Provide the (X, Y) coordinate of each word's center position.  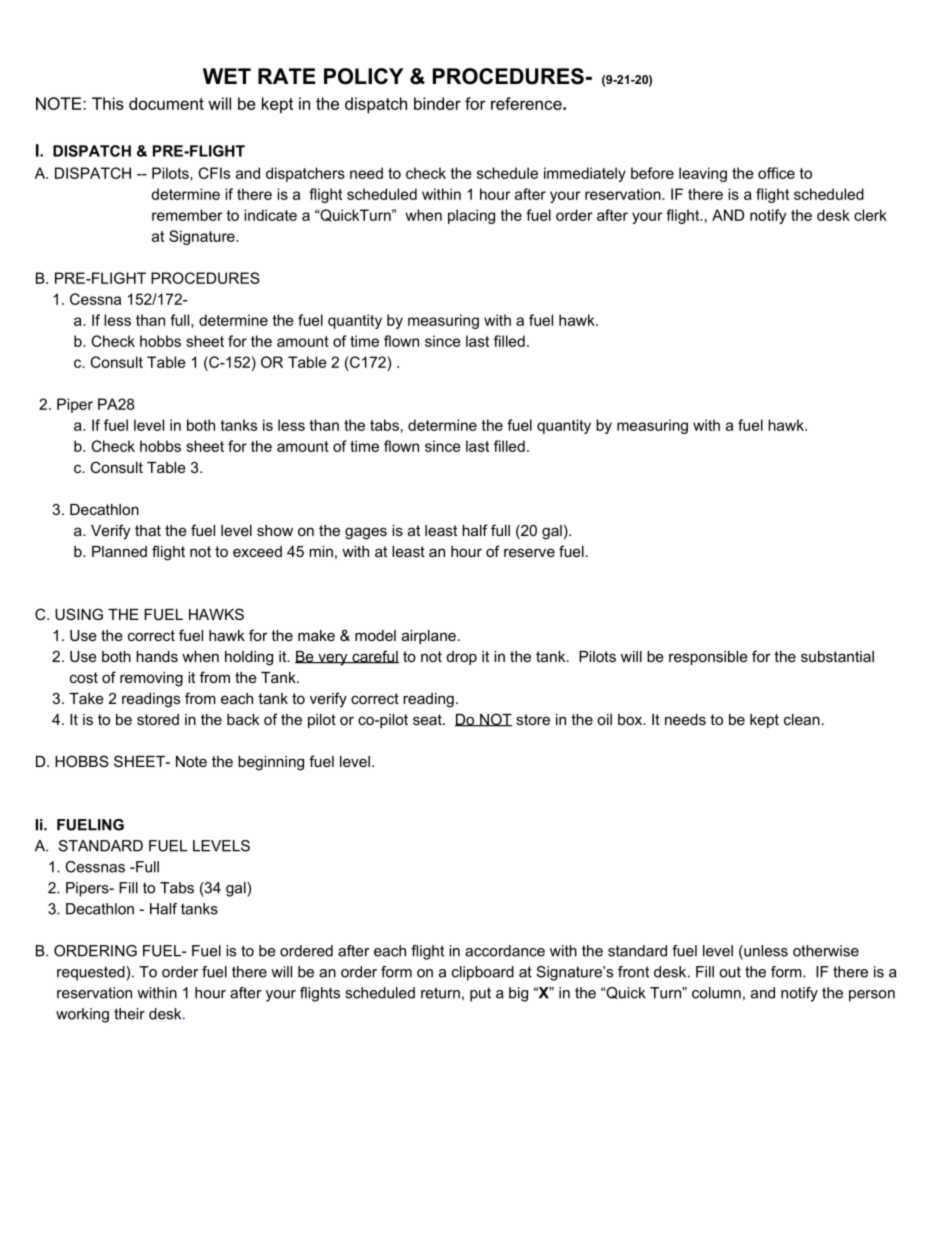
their (129, 1014)
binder (437, 103)
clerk (870, 215)
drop (462, 658)
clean (802, 719)
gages (366, 533)
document (166, 103)
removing (151, 679)
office (776, 173)
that (148, 530)
